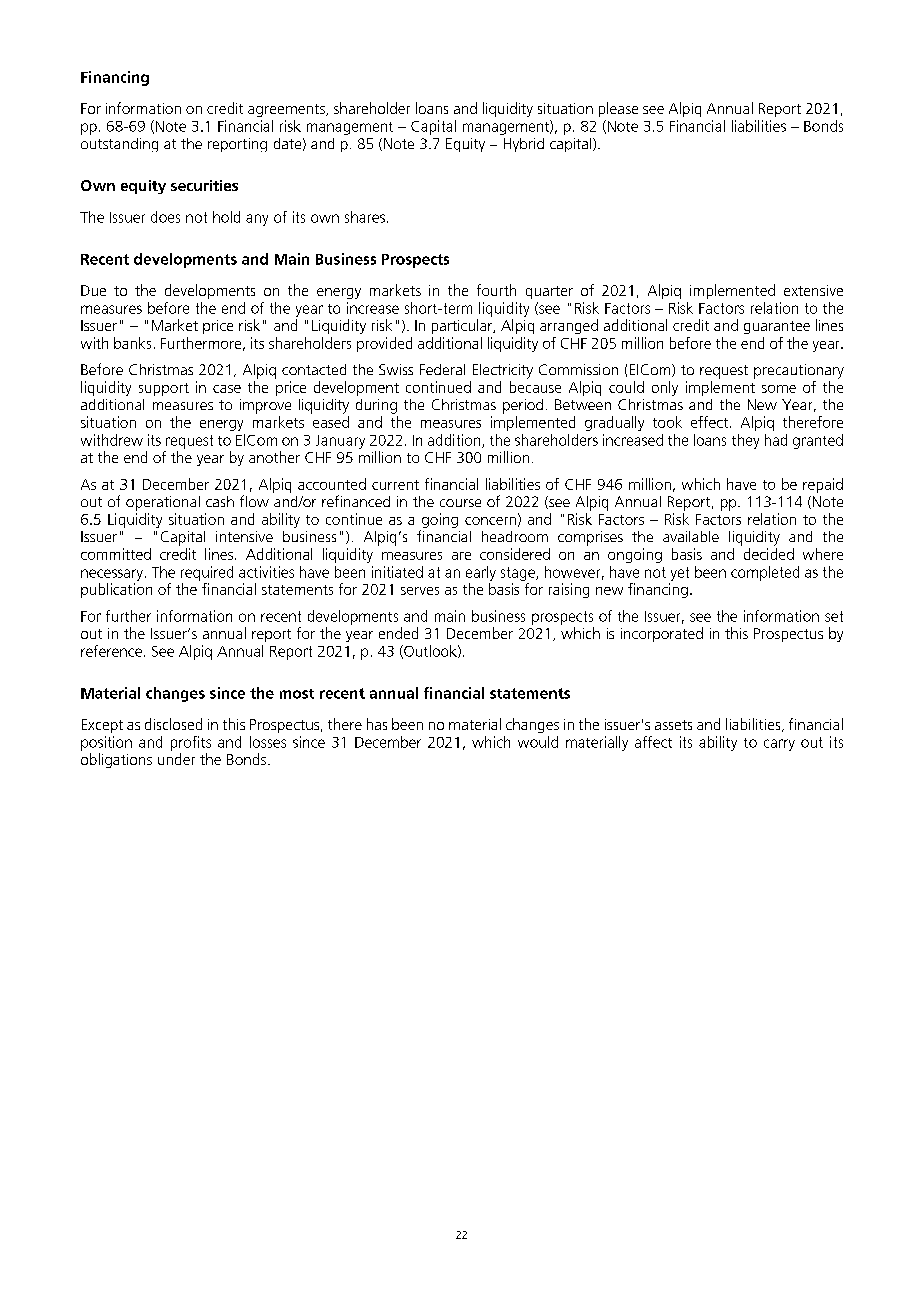 Image resolution: width=924 pixels, height=1308 pixels. Describe the element at coordinates (662, 634) in the screenshot. I see `incorporated` at that location.
